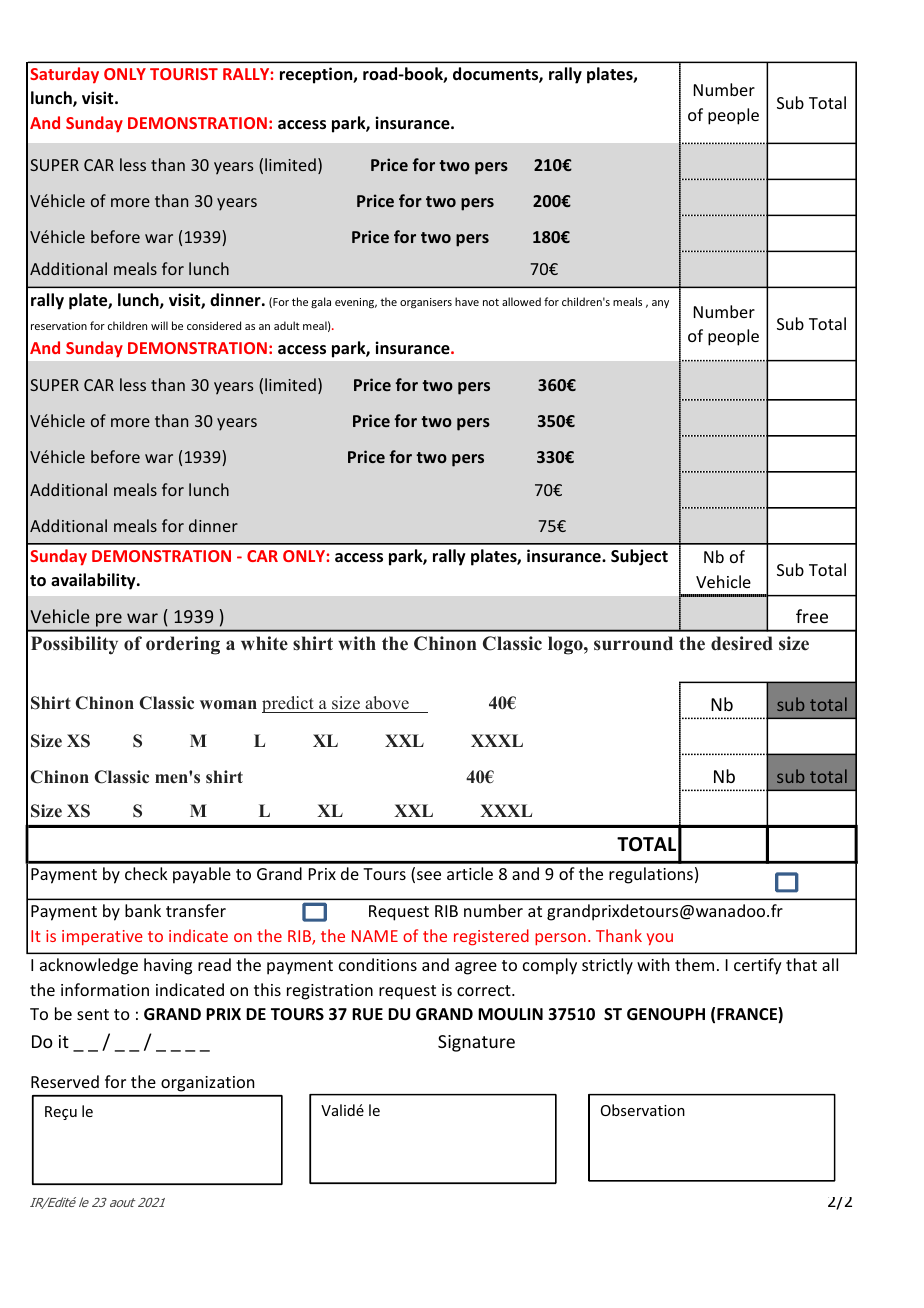 The image size is (924, 1308). I want to click on TOURIST, so click(184, 74).
